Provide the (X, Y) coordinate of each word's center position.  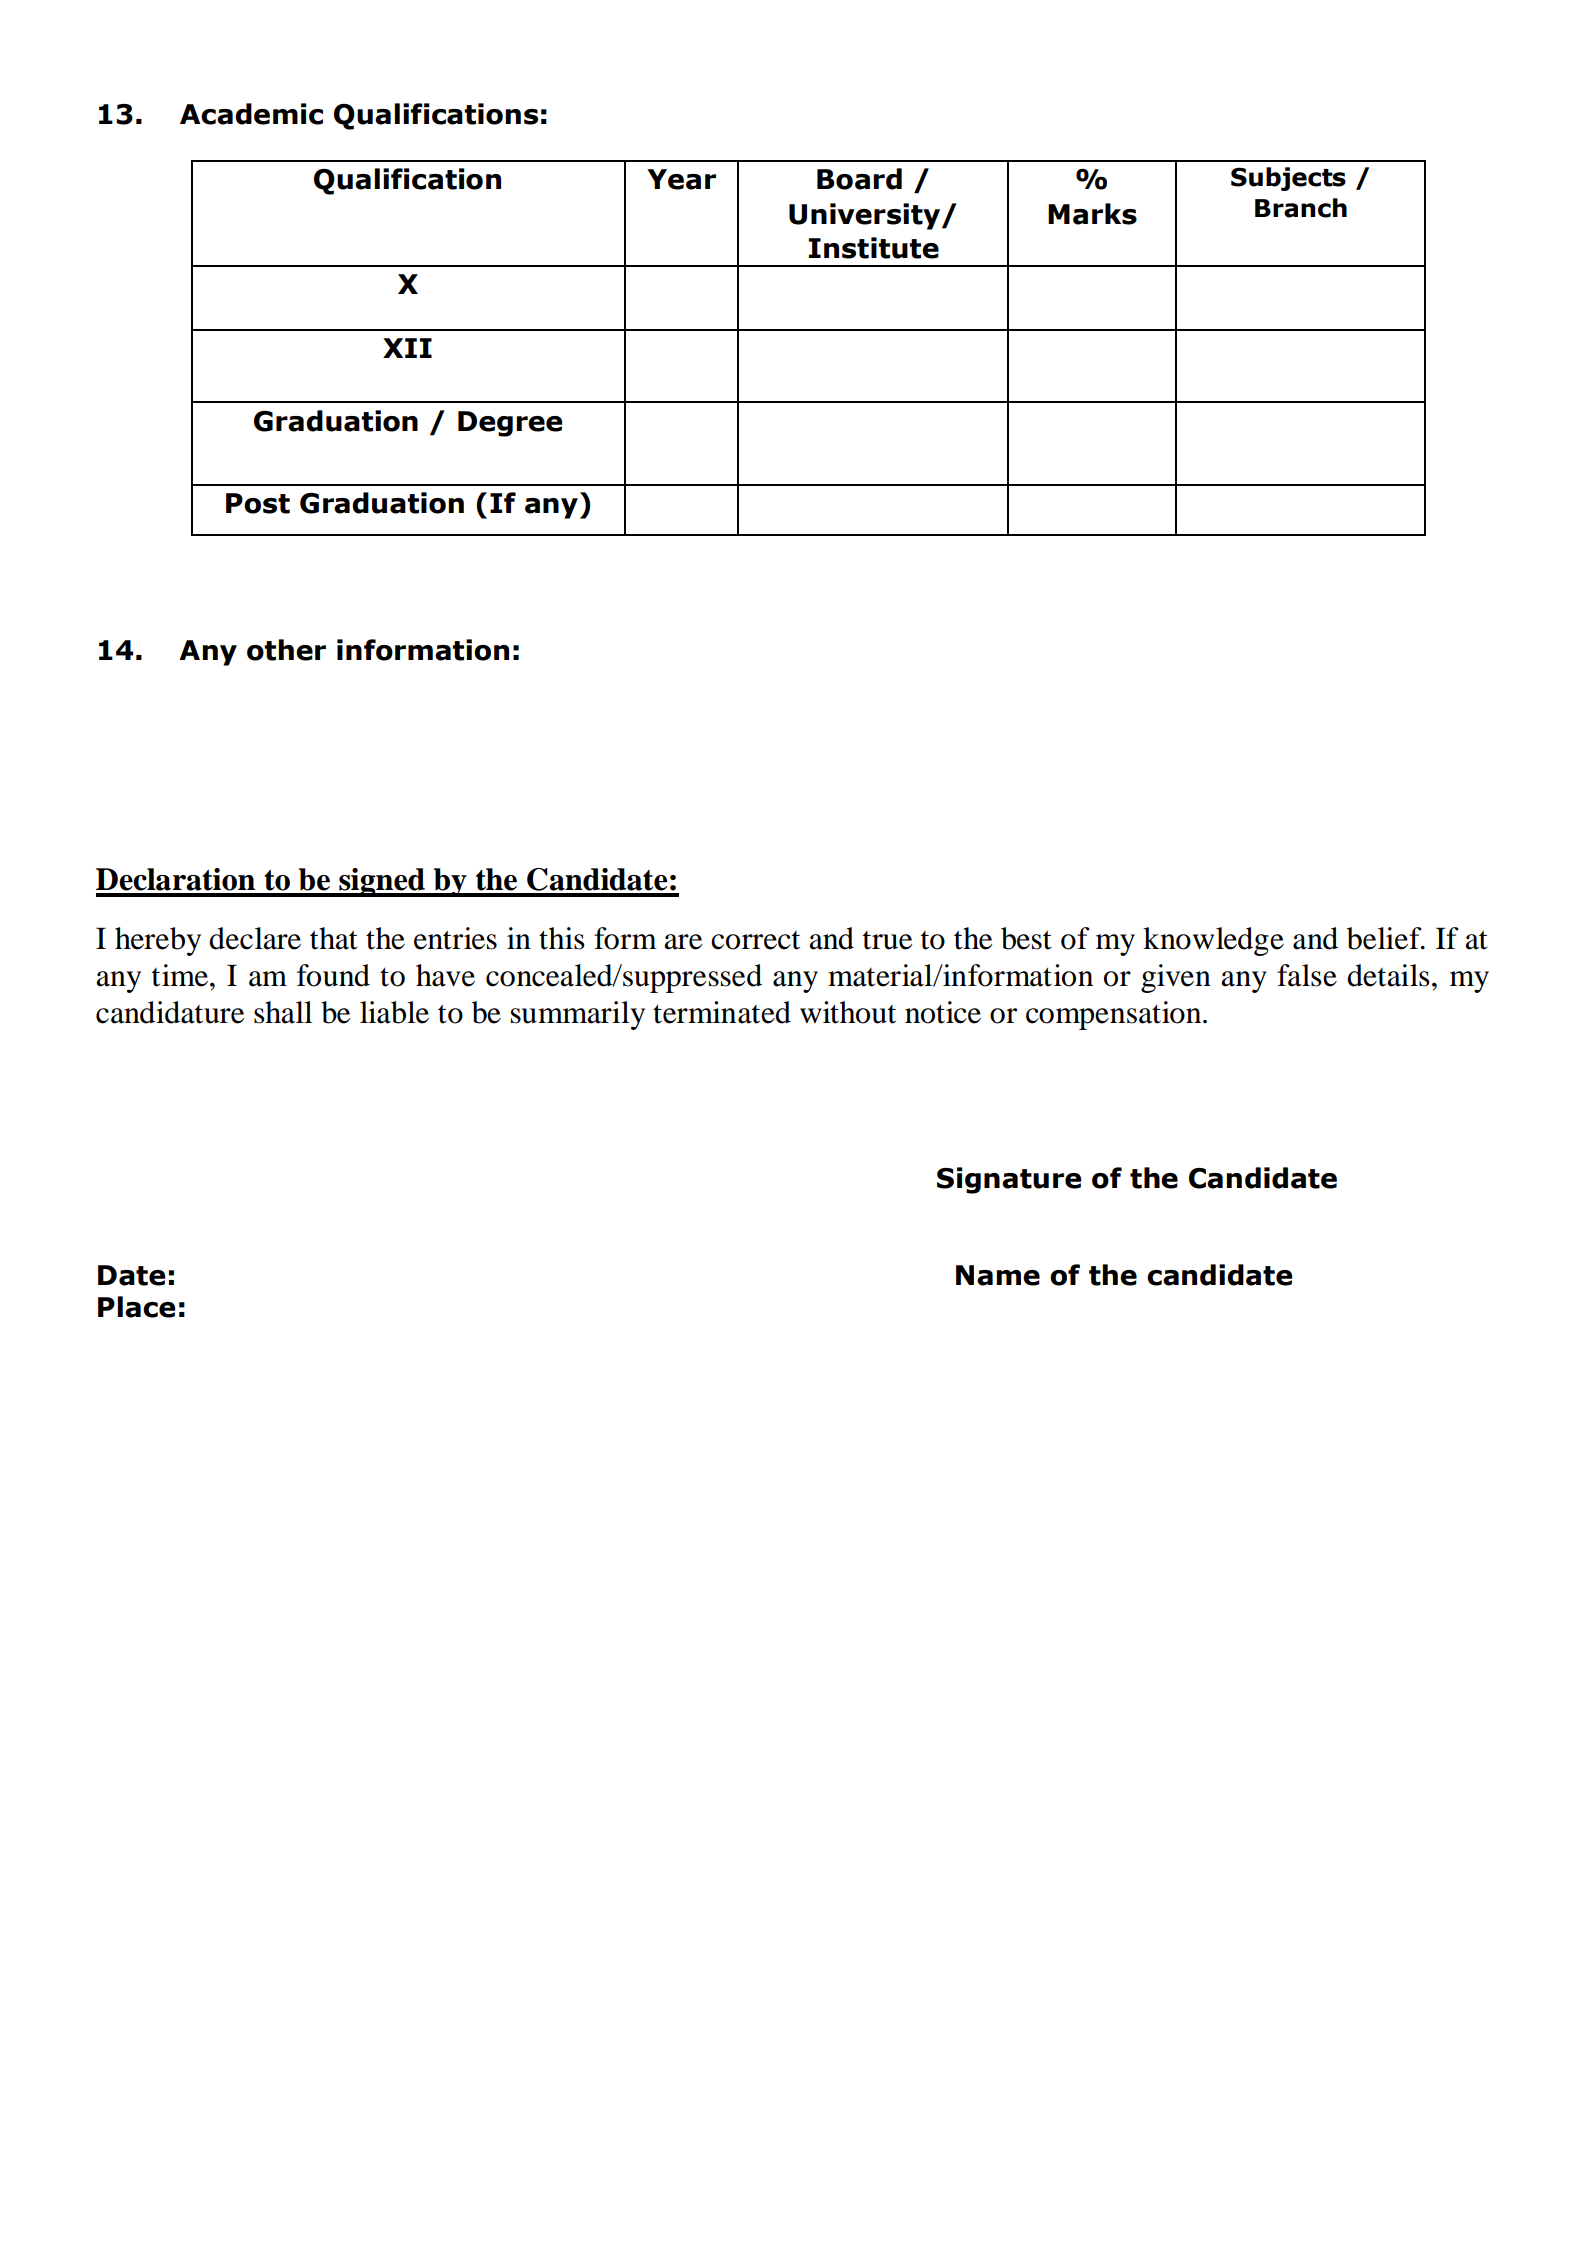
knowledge (1213, 941)
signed (382, 882)
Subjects (1288, 179)
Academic (251, 114)
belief (1385, 938)
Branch (1301, 208)
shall (283, 1012)
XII (407, 348)
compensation (1115, 1015)
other (286, 650)
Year (681, 179)
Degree (510, 424)
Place (136, 1307)
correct (755, 940)
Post (258, 503)
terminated (722, 1012)
